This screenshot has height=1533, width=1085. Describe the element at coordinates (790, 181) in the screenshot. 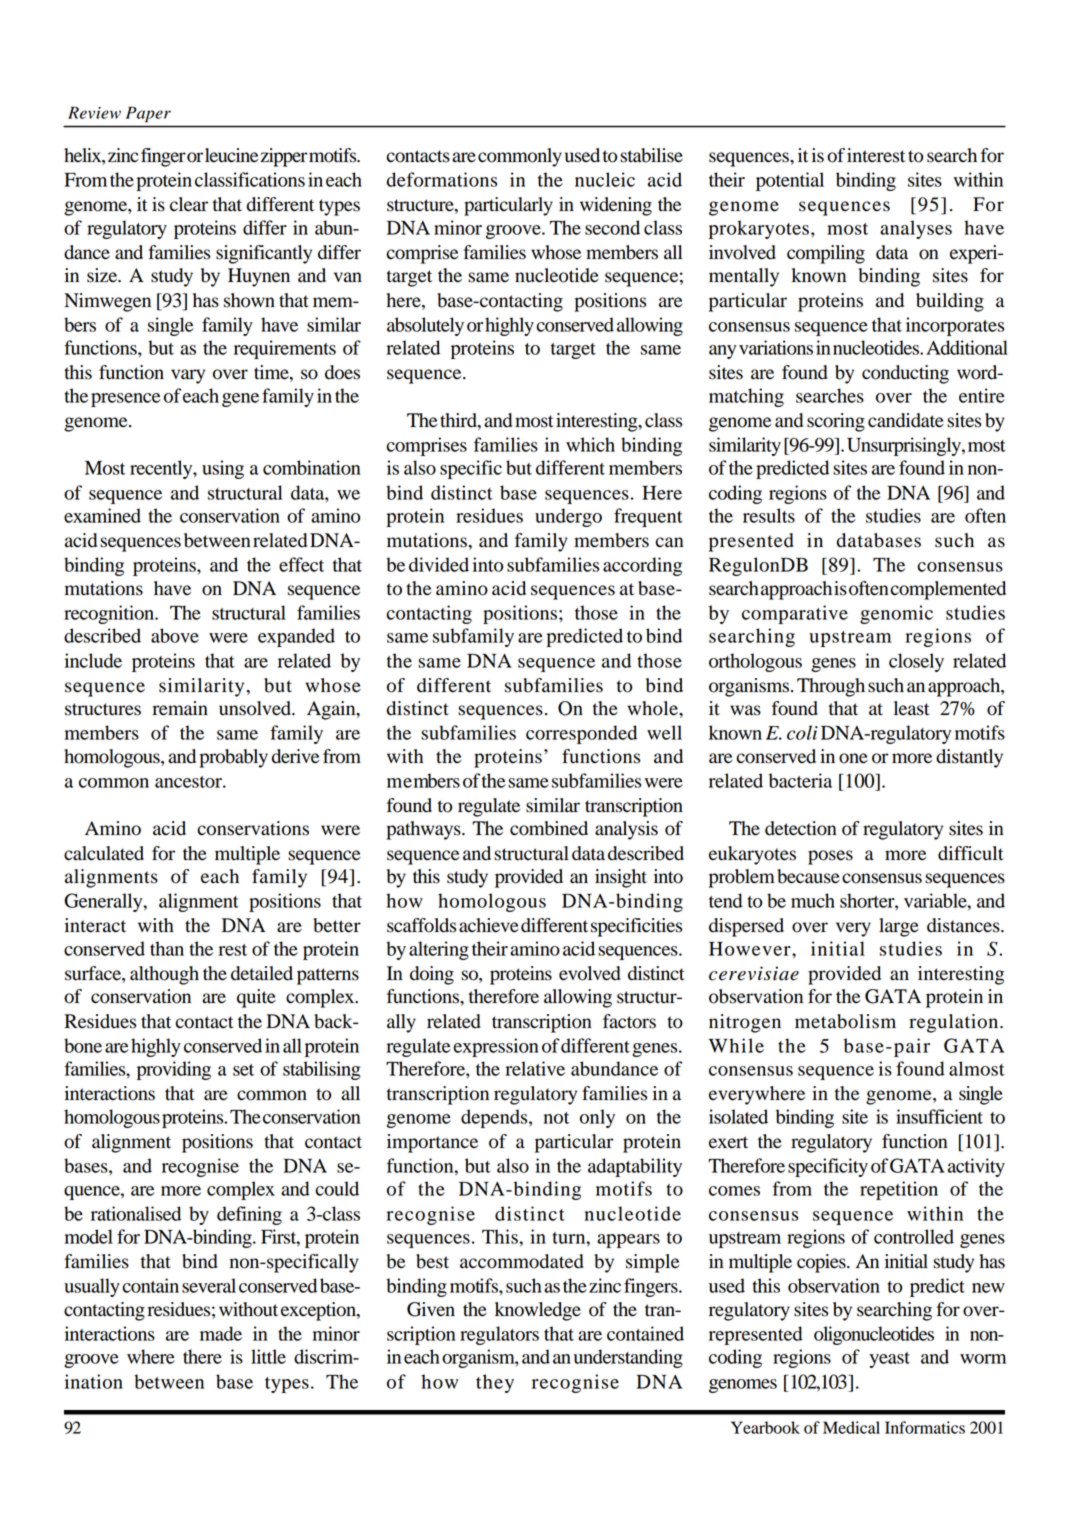

I see `potential` at that location.
